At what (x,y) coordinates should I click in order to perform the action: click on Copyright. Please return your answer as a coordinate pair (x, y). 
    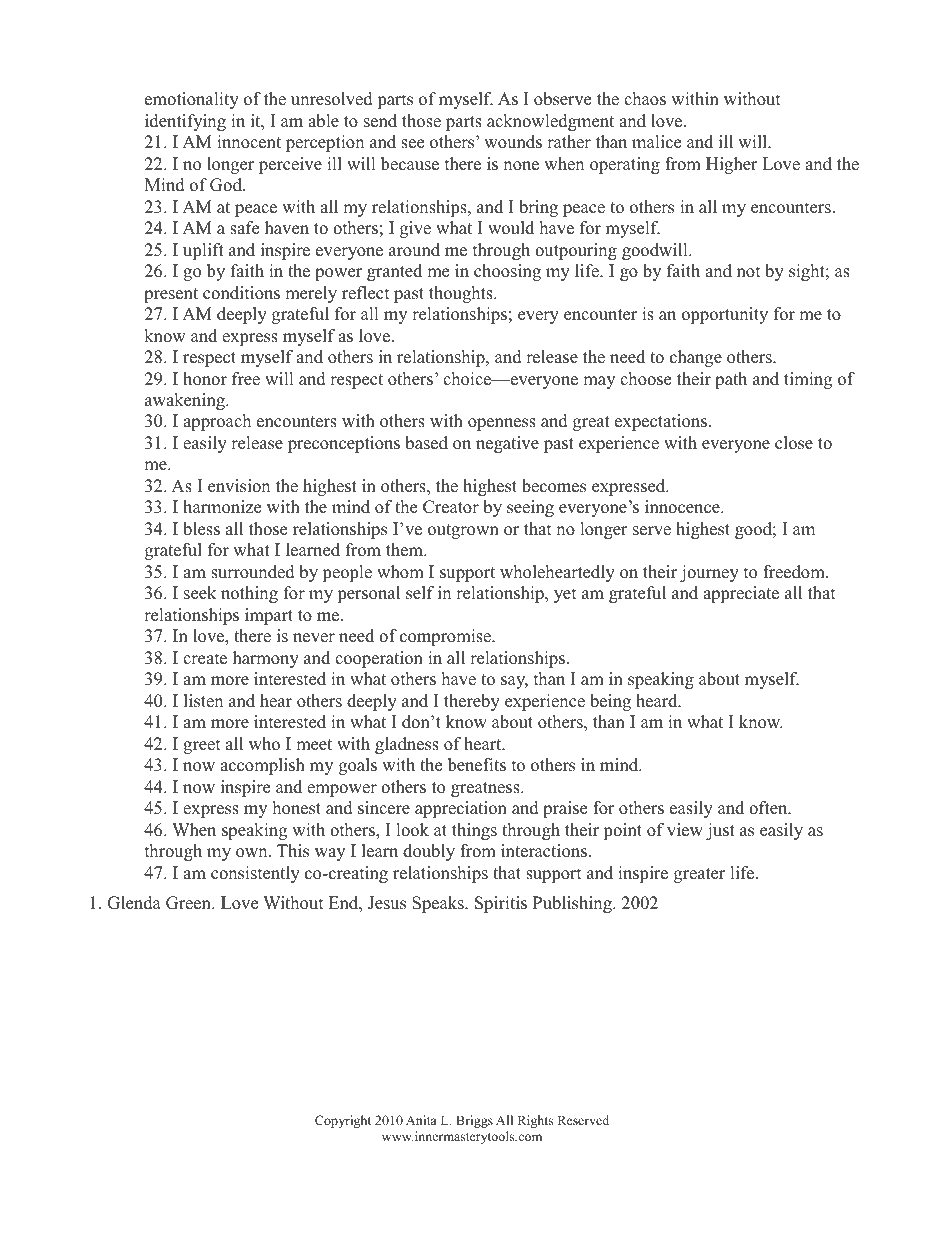
    Looking at the image, I should click on (343, 1121).
